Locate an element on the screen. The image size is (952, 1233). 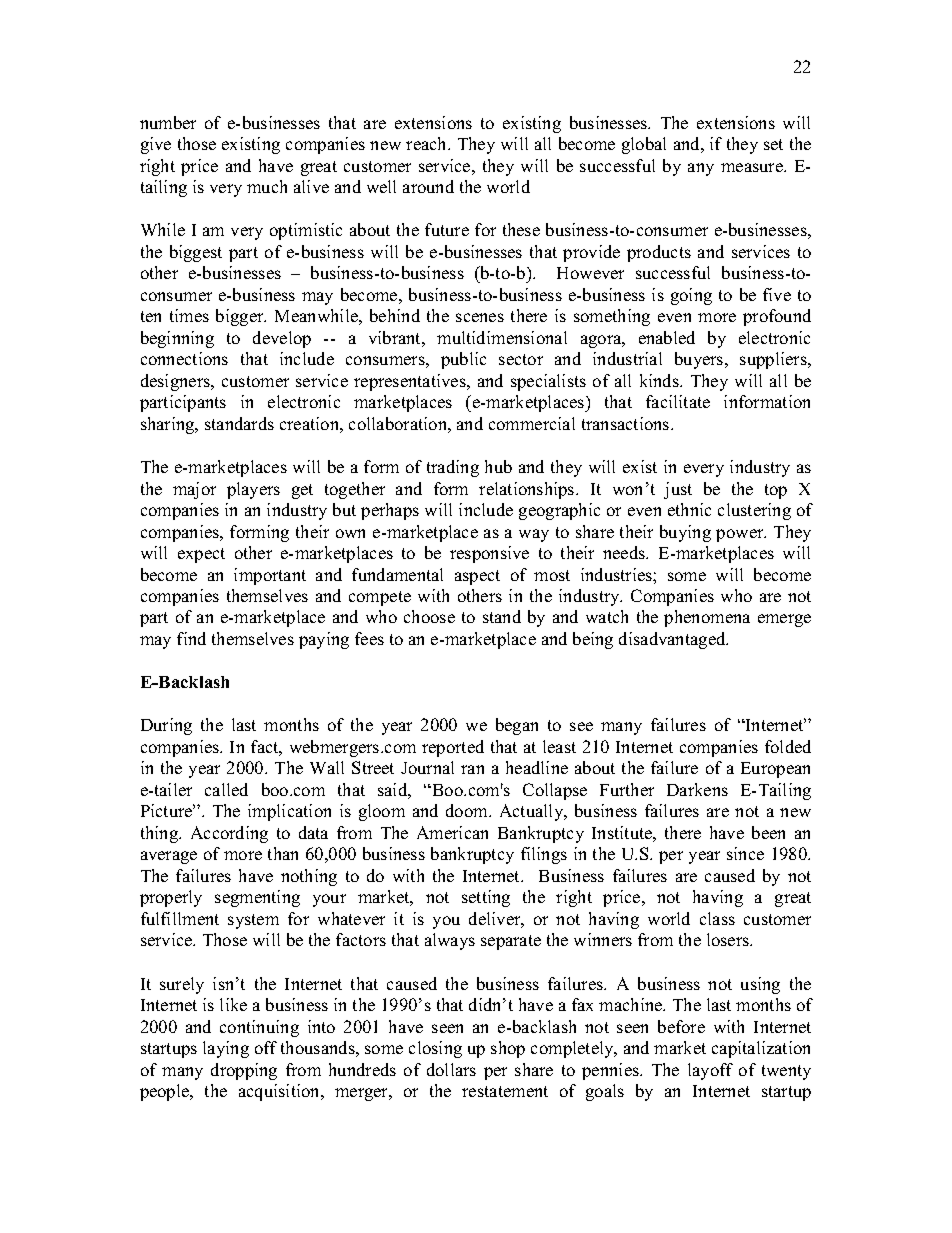
important is located at coordinates (270, 576).
